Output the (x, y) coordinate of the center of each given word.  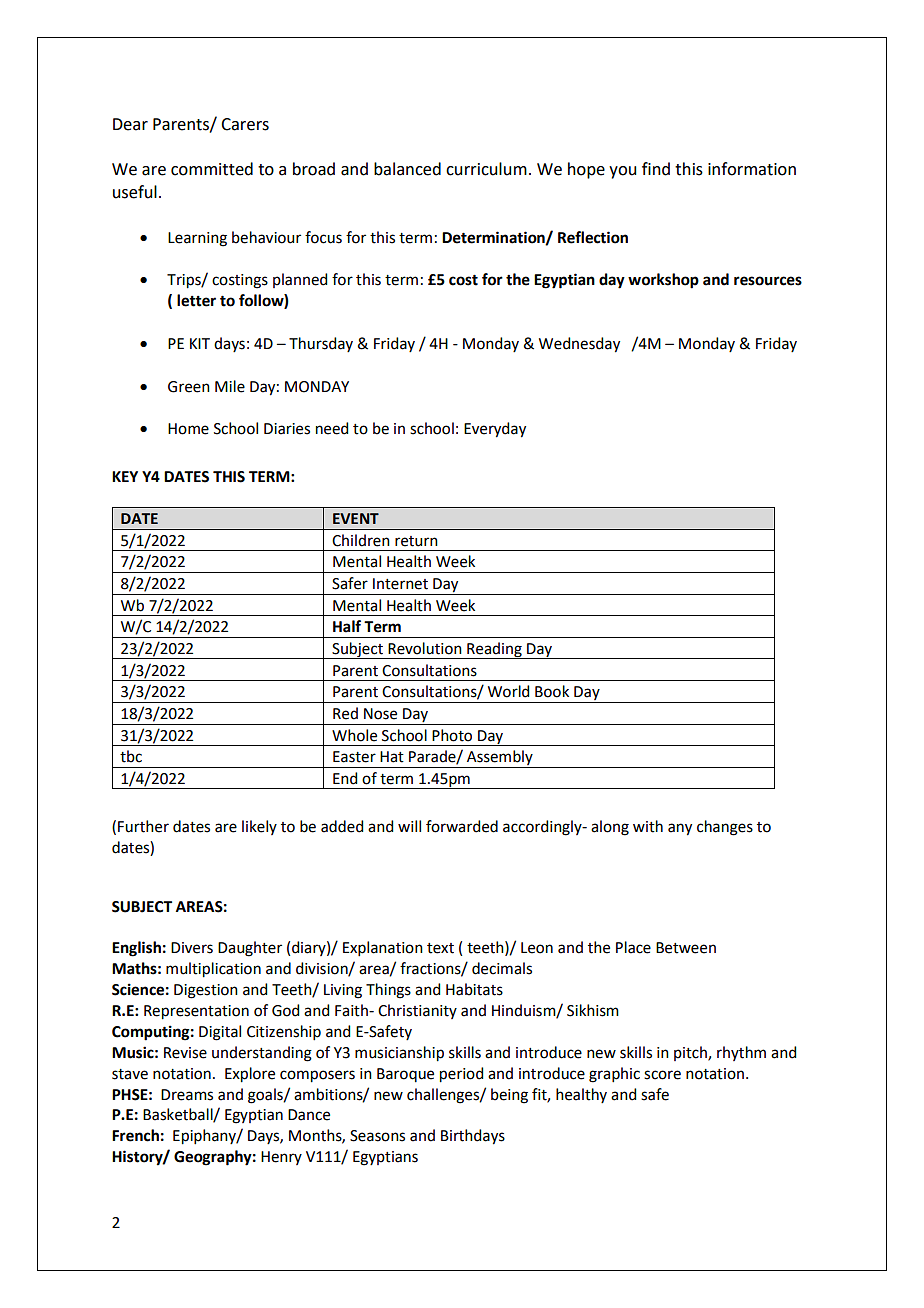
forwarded (462, 826)
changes (725, 828)
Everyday (495, 430)
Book (552, 691)
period (461, 1075)
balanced (407, 169)
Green (189, 387)
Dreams (187, 1095)
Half (347, 626)
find (656, 169)
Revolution (425, 648)
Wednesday (579, 345)
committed (212, 169)
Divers (192, 948)
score (662, 1075)
